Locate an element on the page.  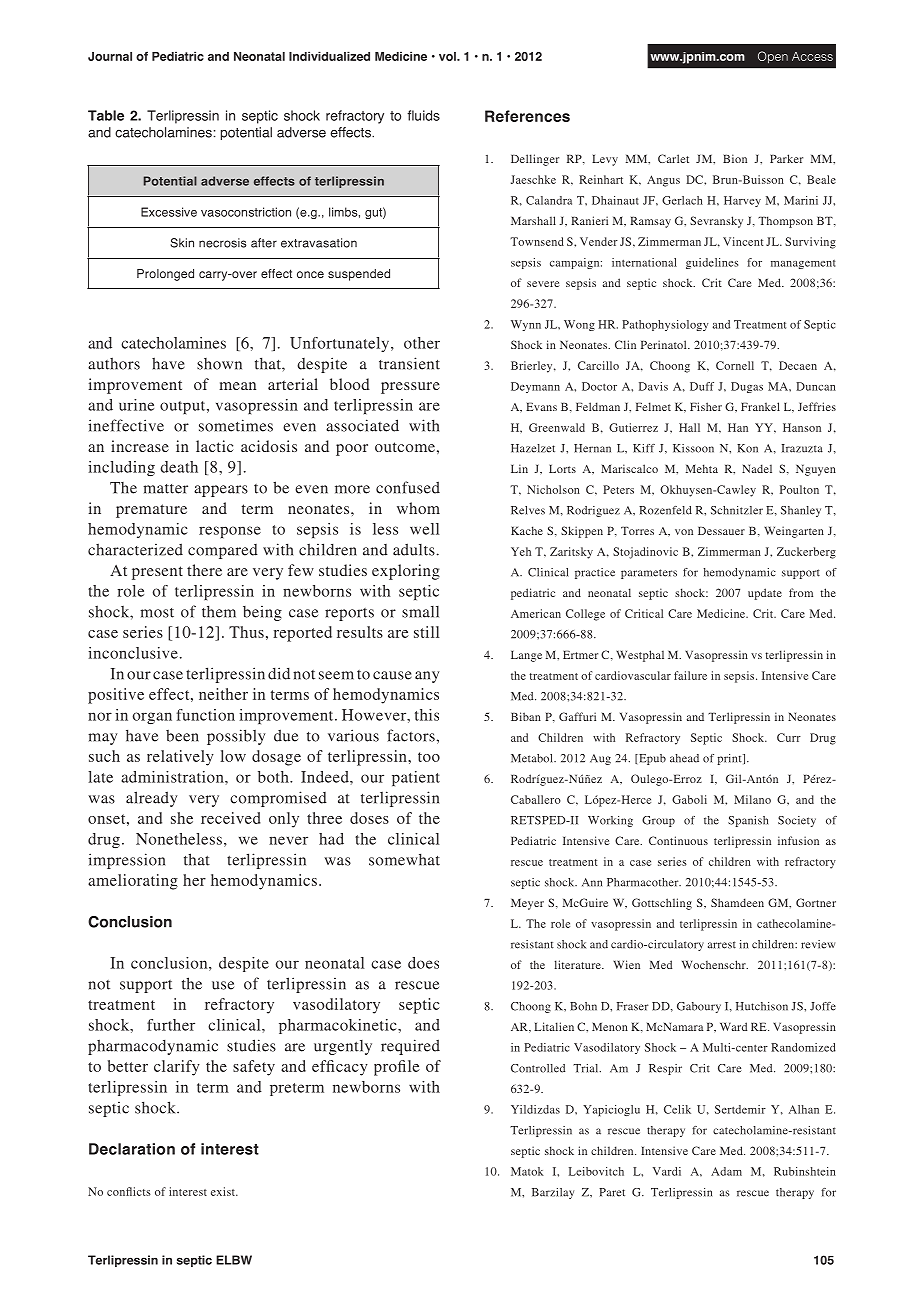
Open is located at coordinates (773, 57).
